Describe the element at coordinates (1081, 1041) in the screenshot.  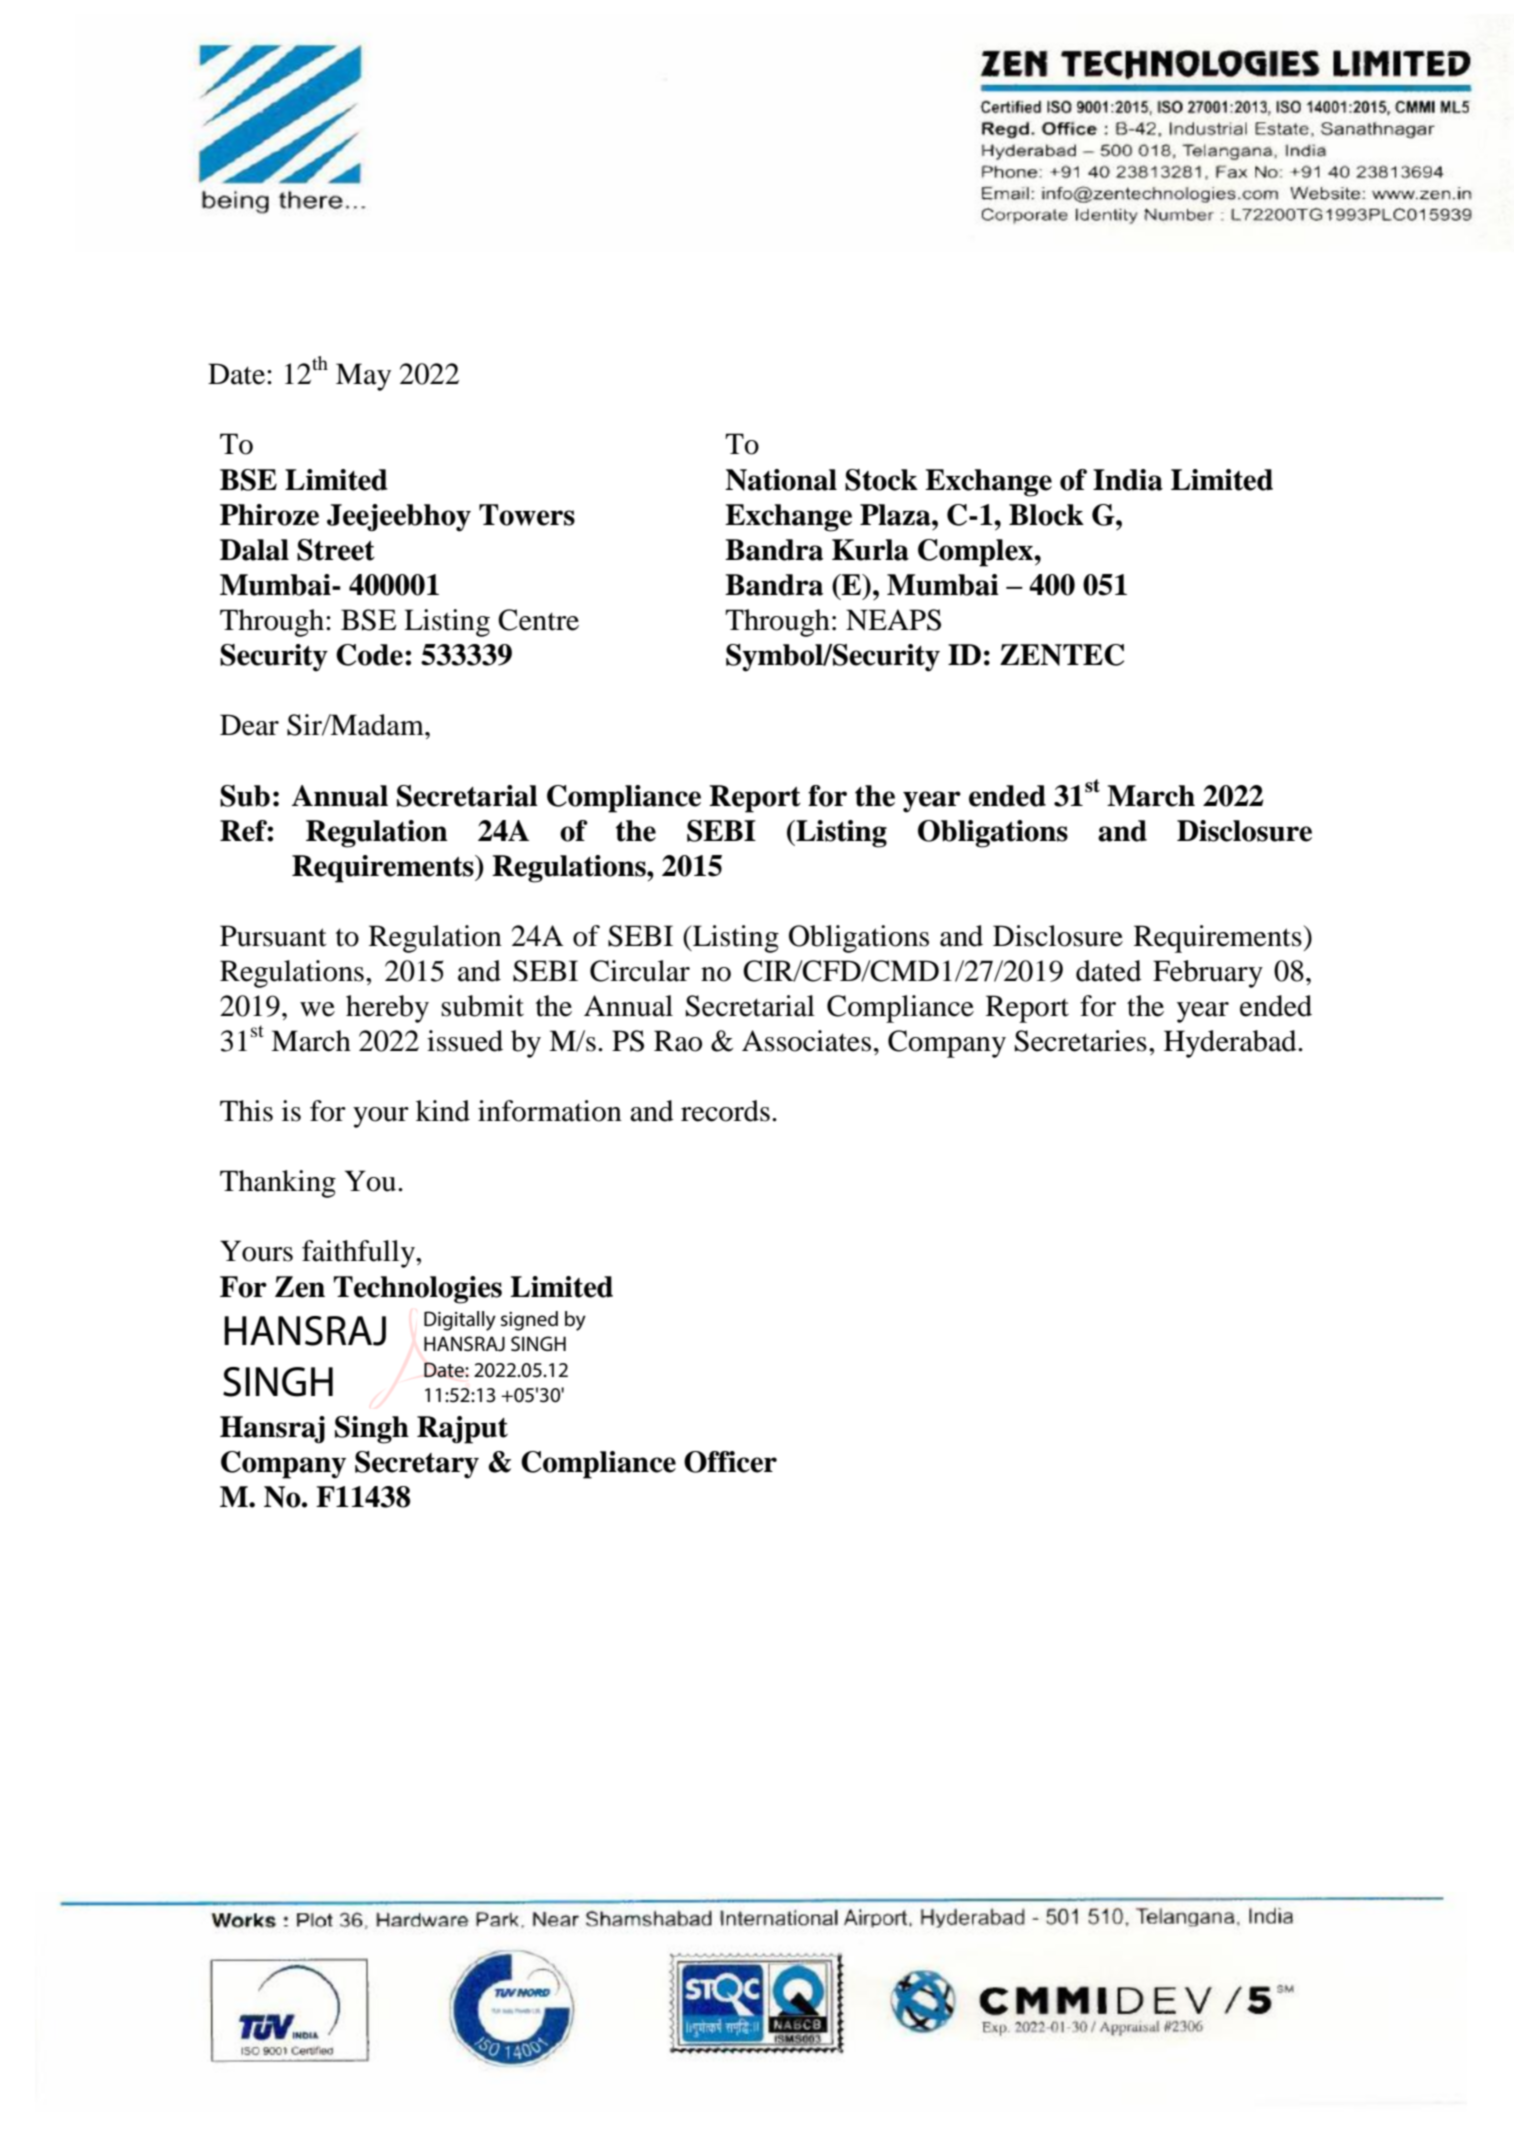
I see `Secretaries` at that location.
